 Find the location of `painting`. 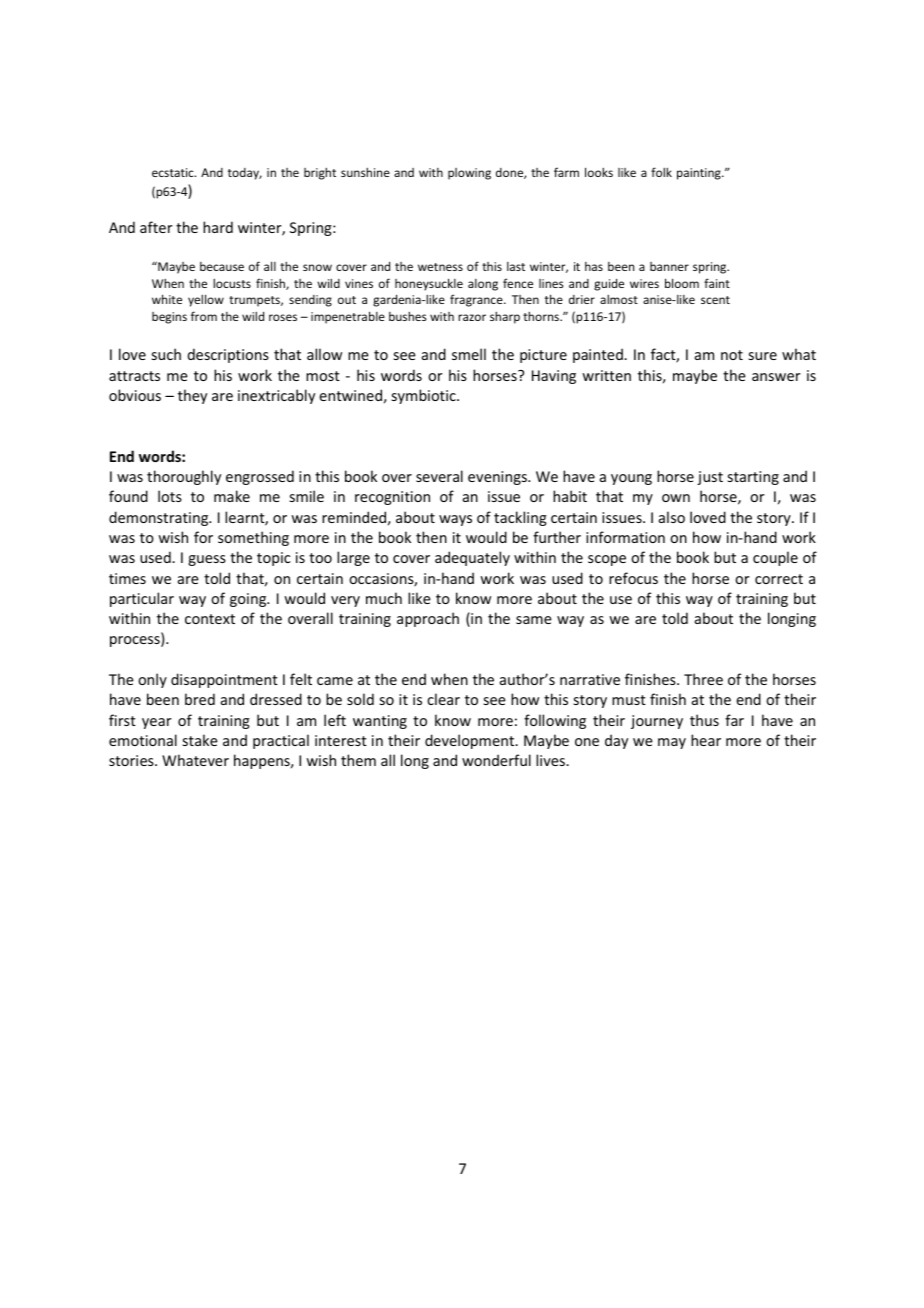

painting is located at coordinates (700, 174).
